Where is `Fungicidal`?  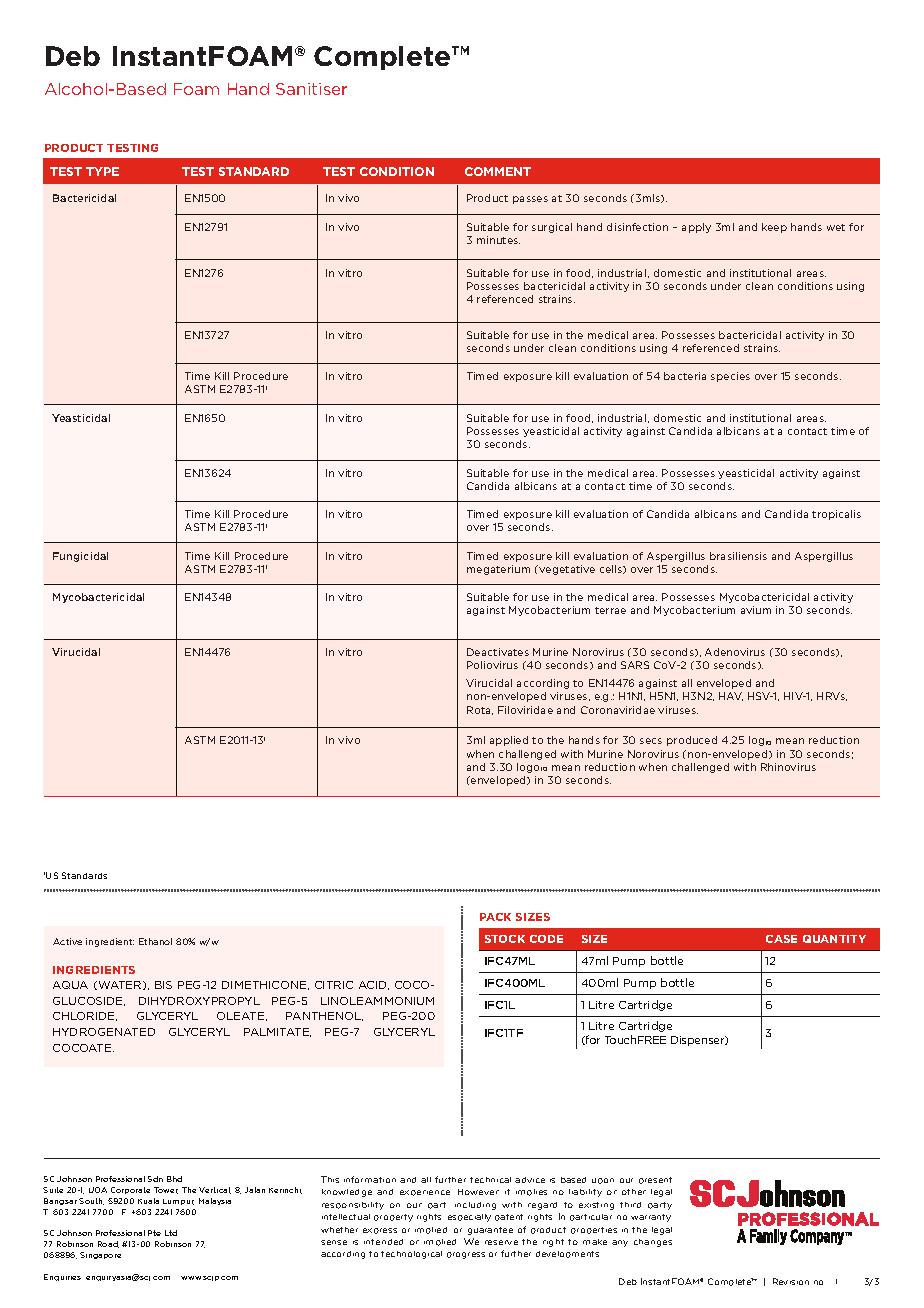 Fungicidal is located at coordinates (80, 557).
